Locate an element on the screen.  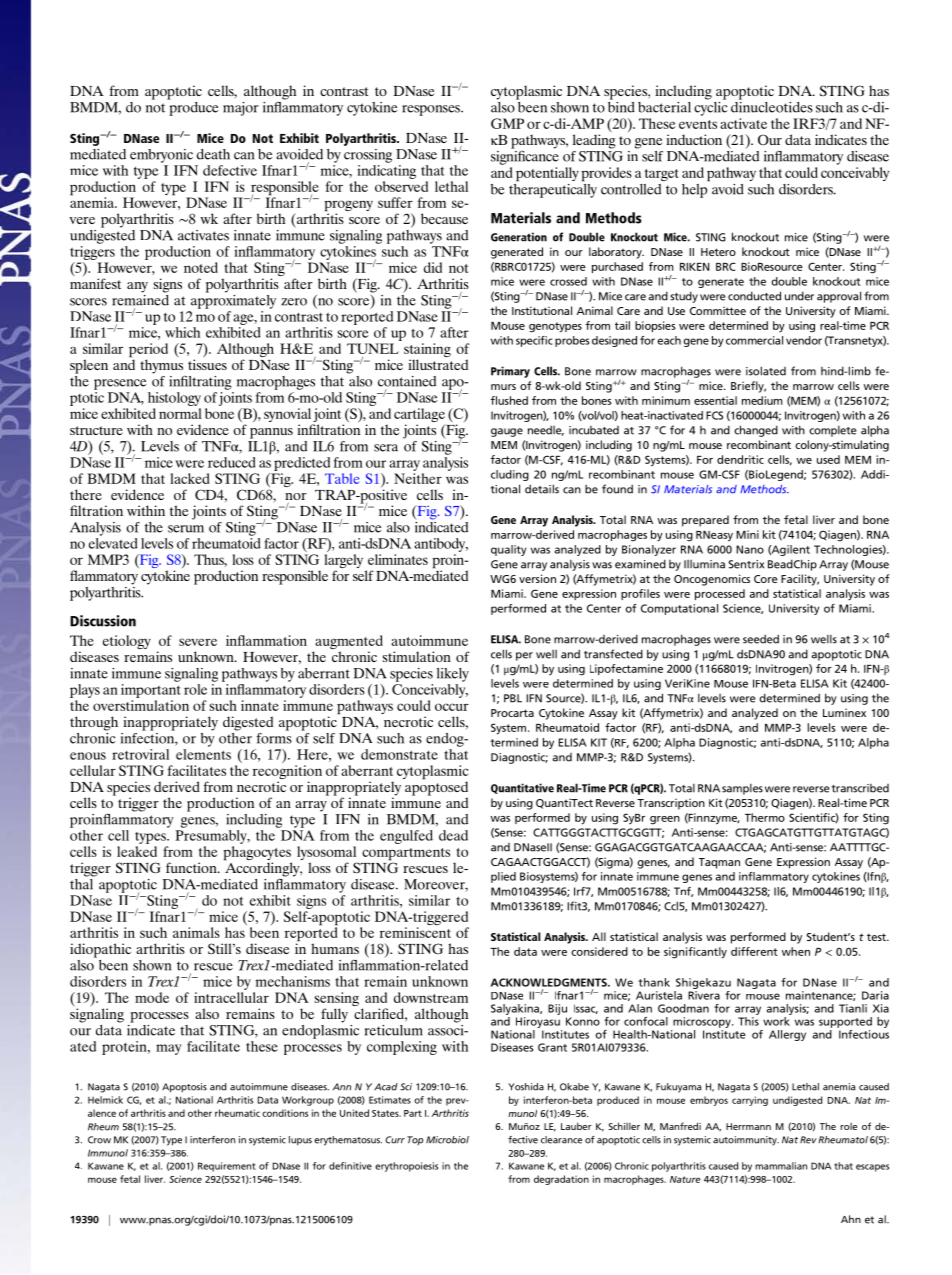
death is located at coordinates (213, 154).
